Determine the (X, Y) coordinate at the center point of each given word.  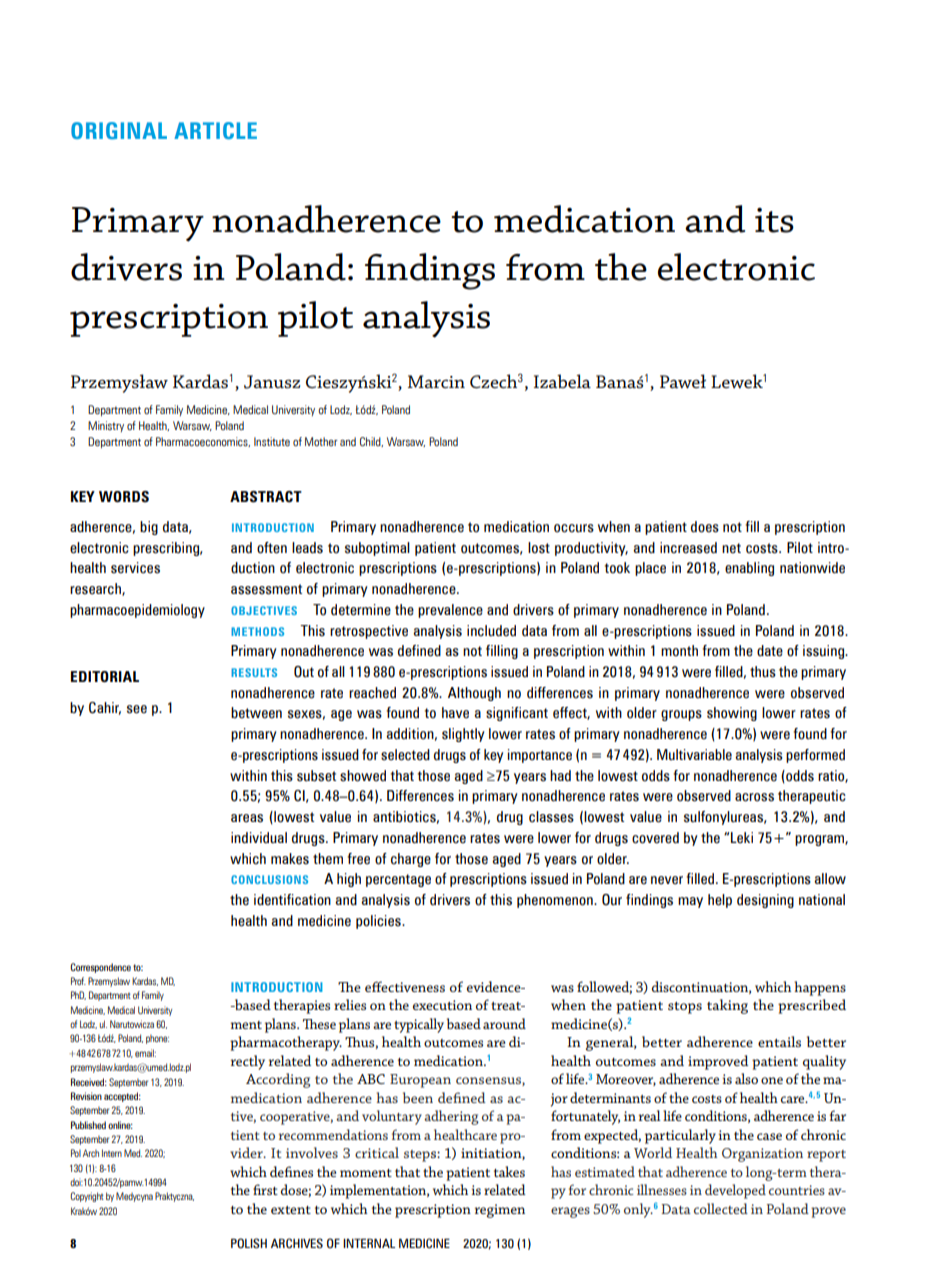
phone (157, 1039)
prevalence (450, 611)
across (754, 797)
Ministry (106, 426)
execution (442, 1005)
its (774, 220)
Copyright (87, 1197)
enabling (749, 569)
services (135, 568)
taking (727, 1006)
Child (371, 442)
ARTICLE (215, 130)
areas (247, 818)
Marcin (436, 381)
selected (405, 755)
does (705, 527)
